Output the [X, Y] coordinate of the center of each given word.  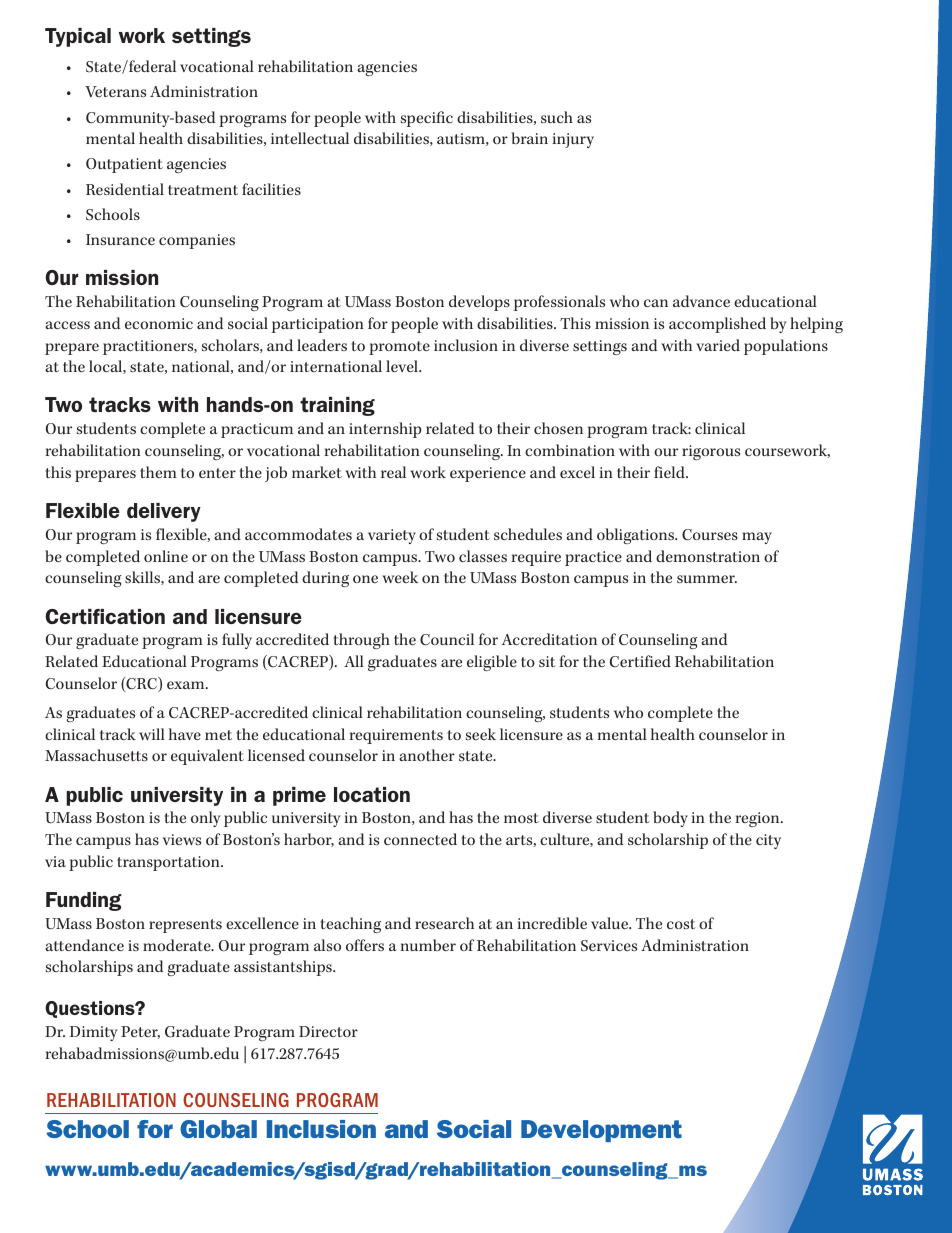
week [400, 577]
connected [420, 839]
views [182, 839]
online [166, 556]
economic [159, 323]
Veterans [115, 91]
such [557, 117]
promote [399, 348]
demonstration [708, 556]
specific [427, 119]
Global [218, 1129]
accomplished [717, 325]
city [768, 841]
